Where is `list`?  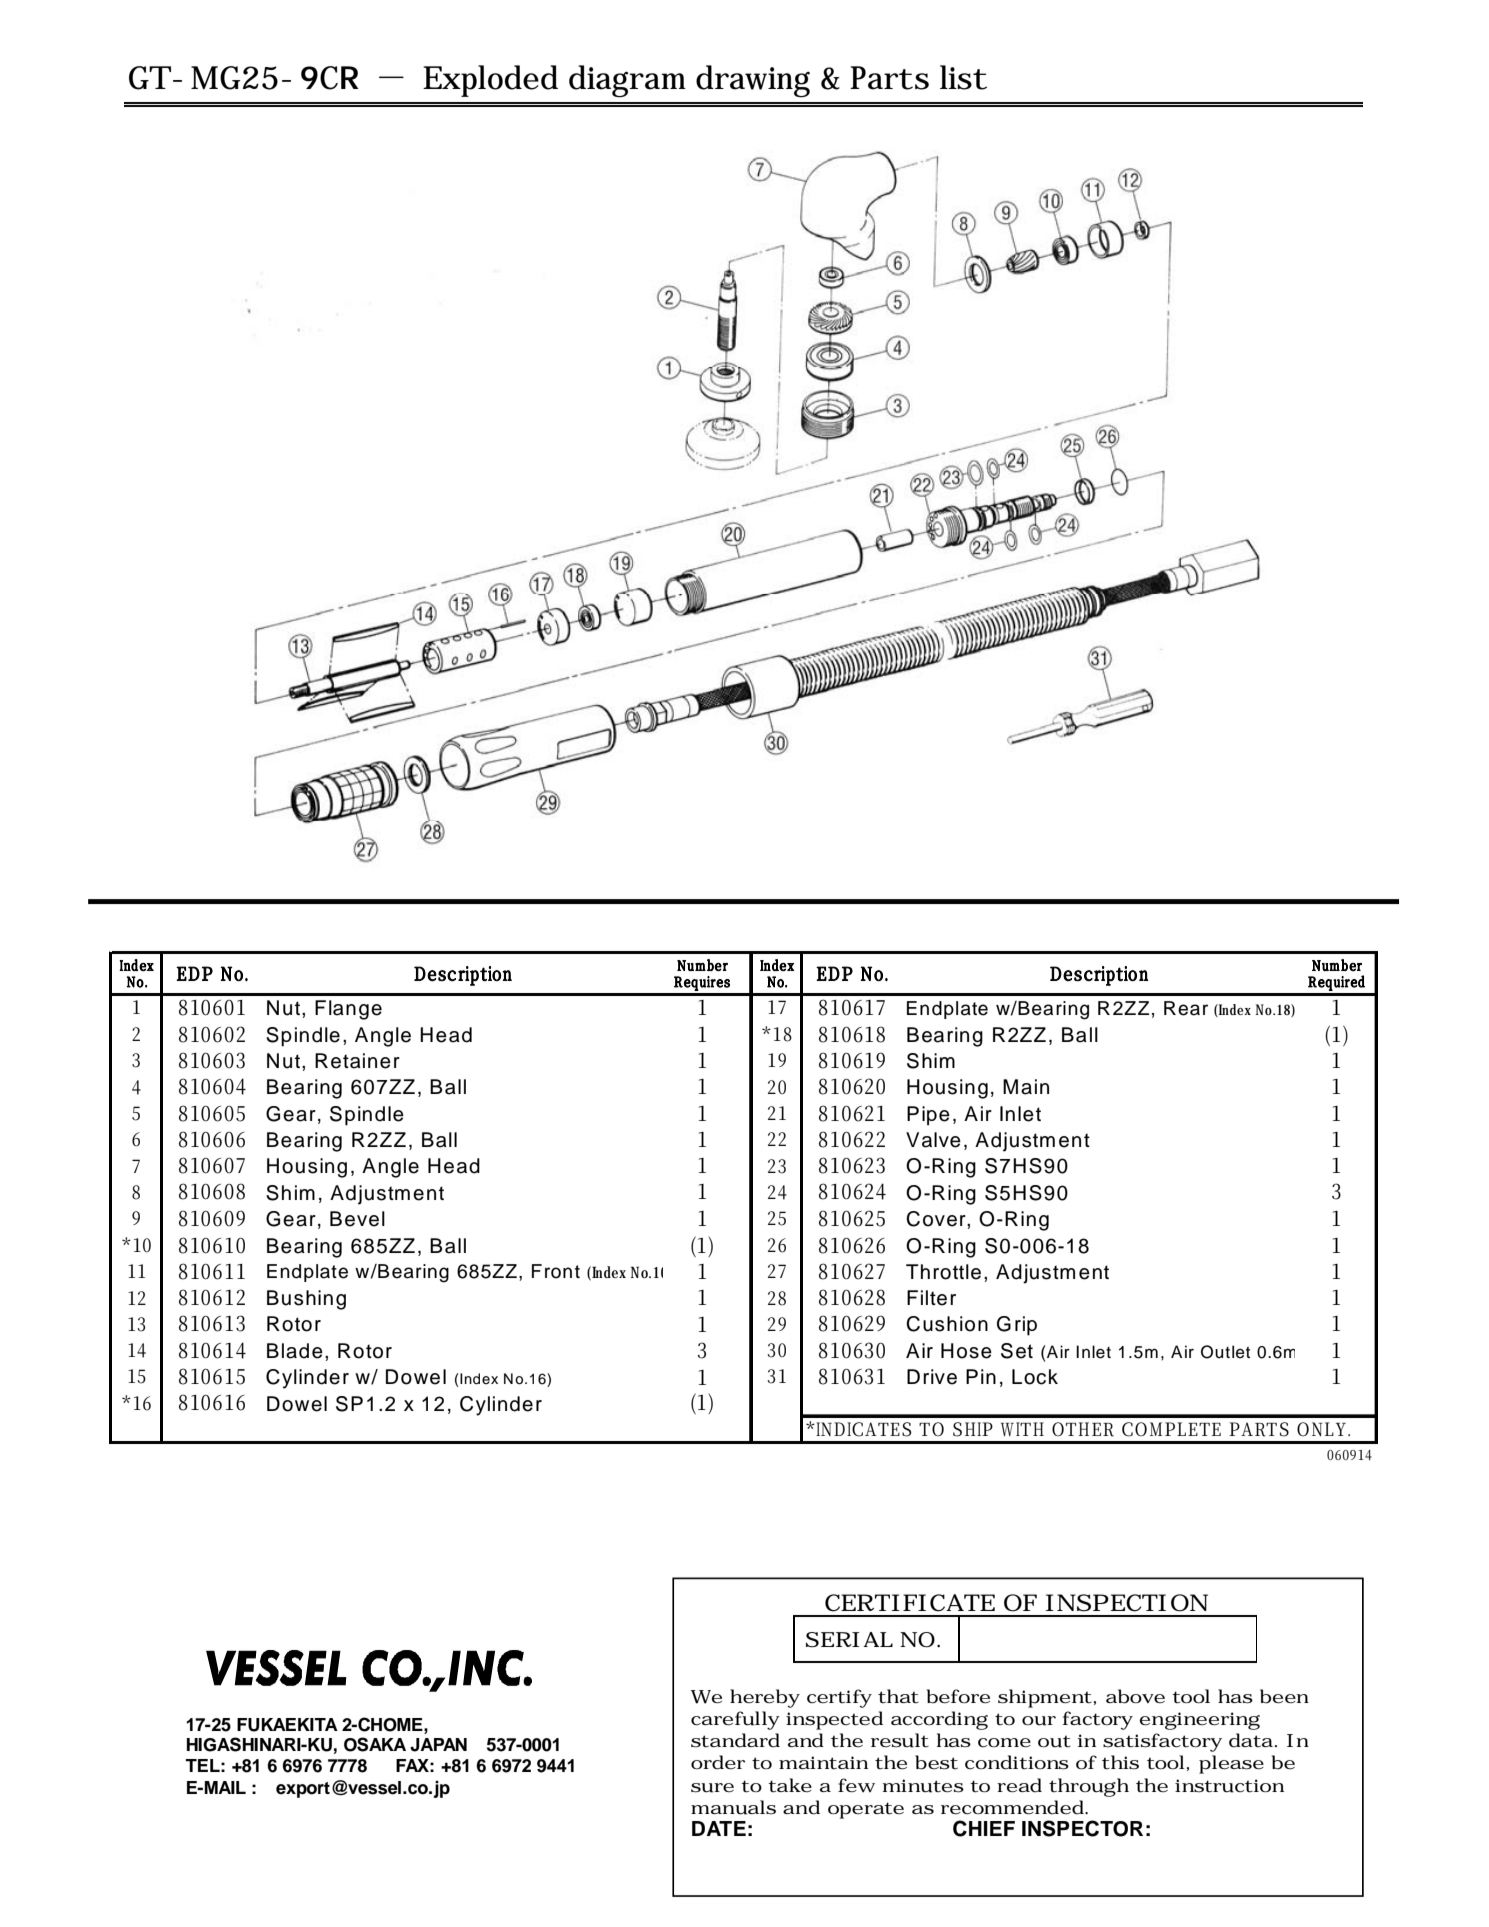 list is located at coordinates (963, 77).
